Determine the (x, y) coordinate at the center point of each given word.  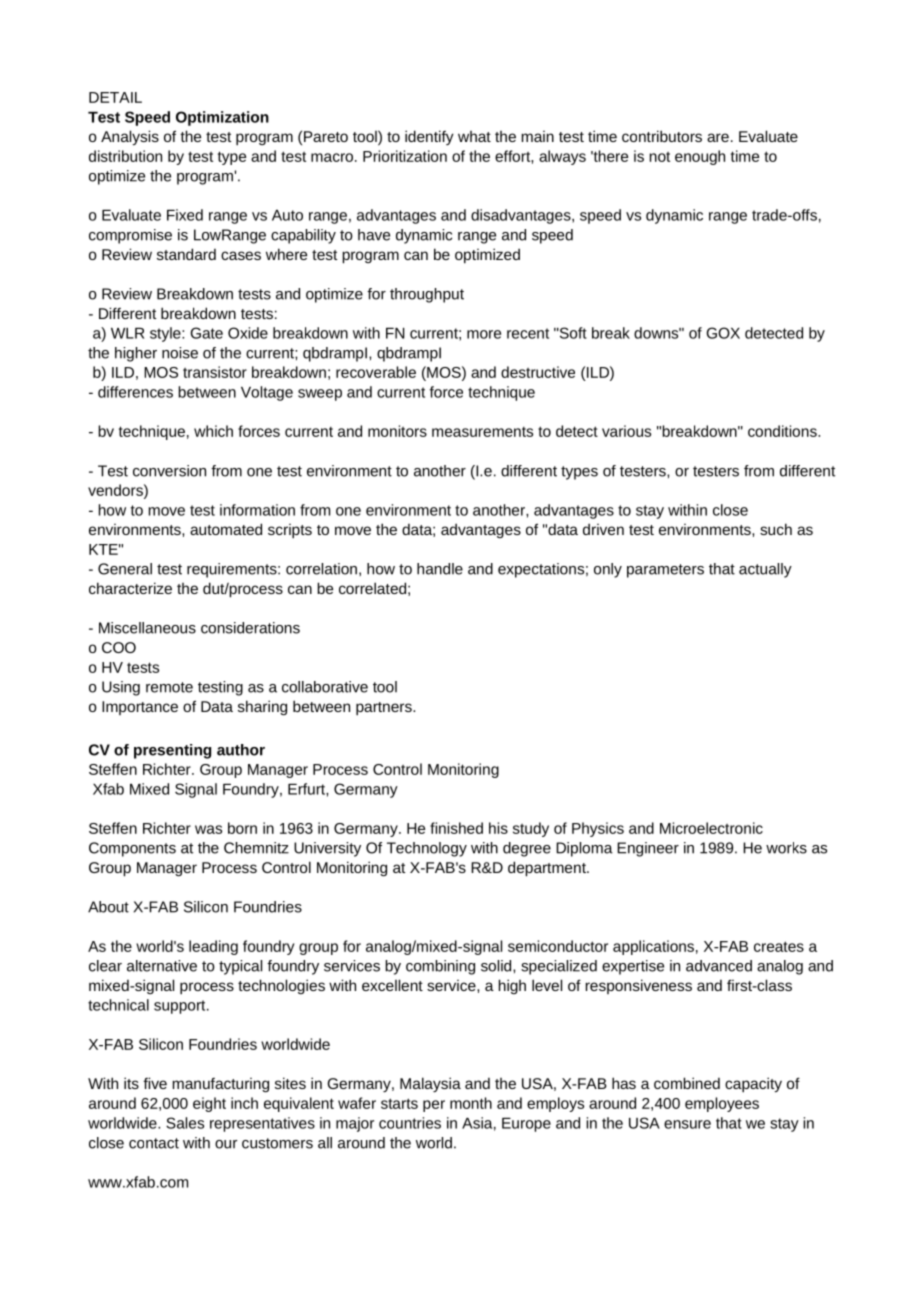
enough (700, 157)
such (776, 529)
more (484, 334)
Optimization (222, 118)
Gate (207, 333)
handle (440, 569)
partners (385, 709)
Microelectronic (711, 828)
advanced (719, 966)
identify (429, 137)
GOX (723, 333)
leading (213, 947)
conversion (169, 471)
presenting (172, 751)
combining (440, 967)
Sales (185, 1123)
